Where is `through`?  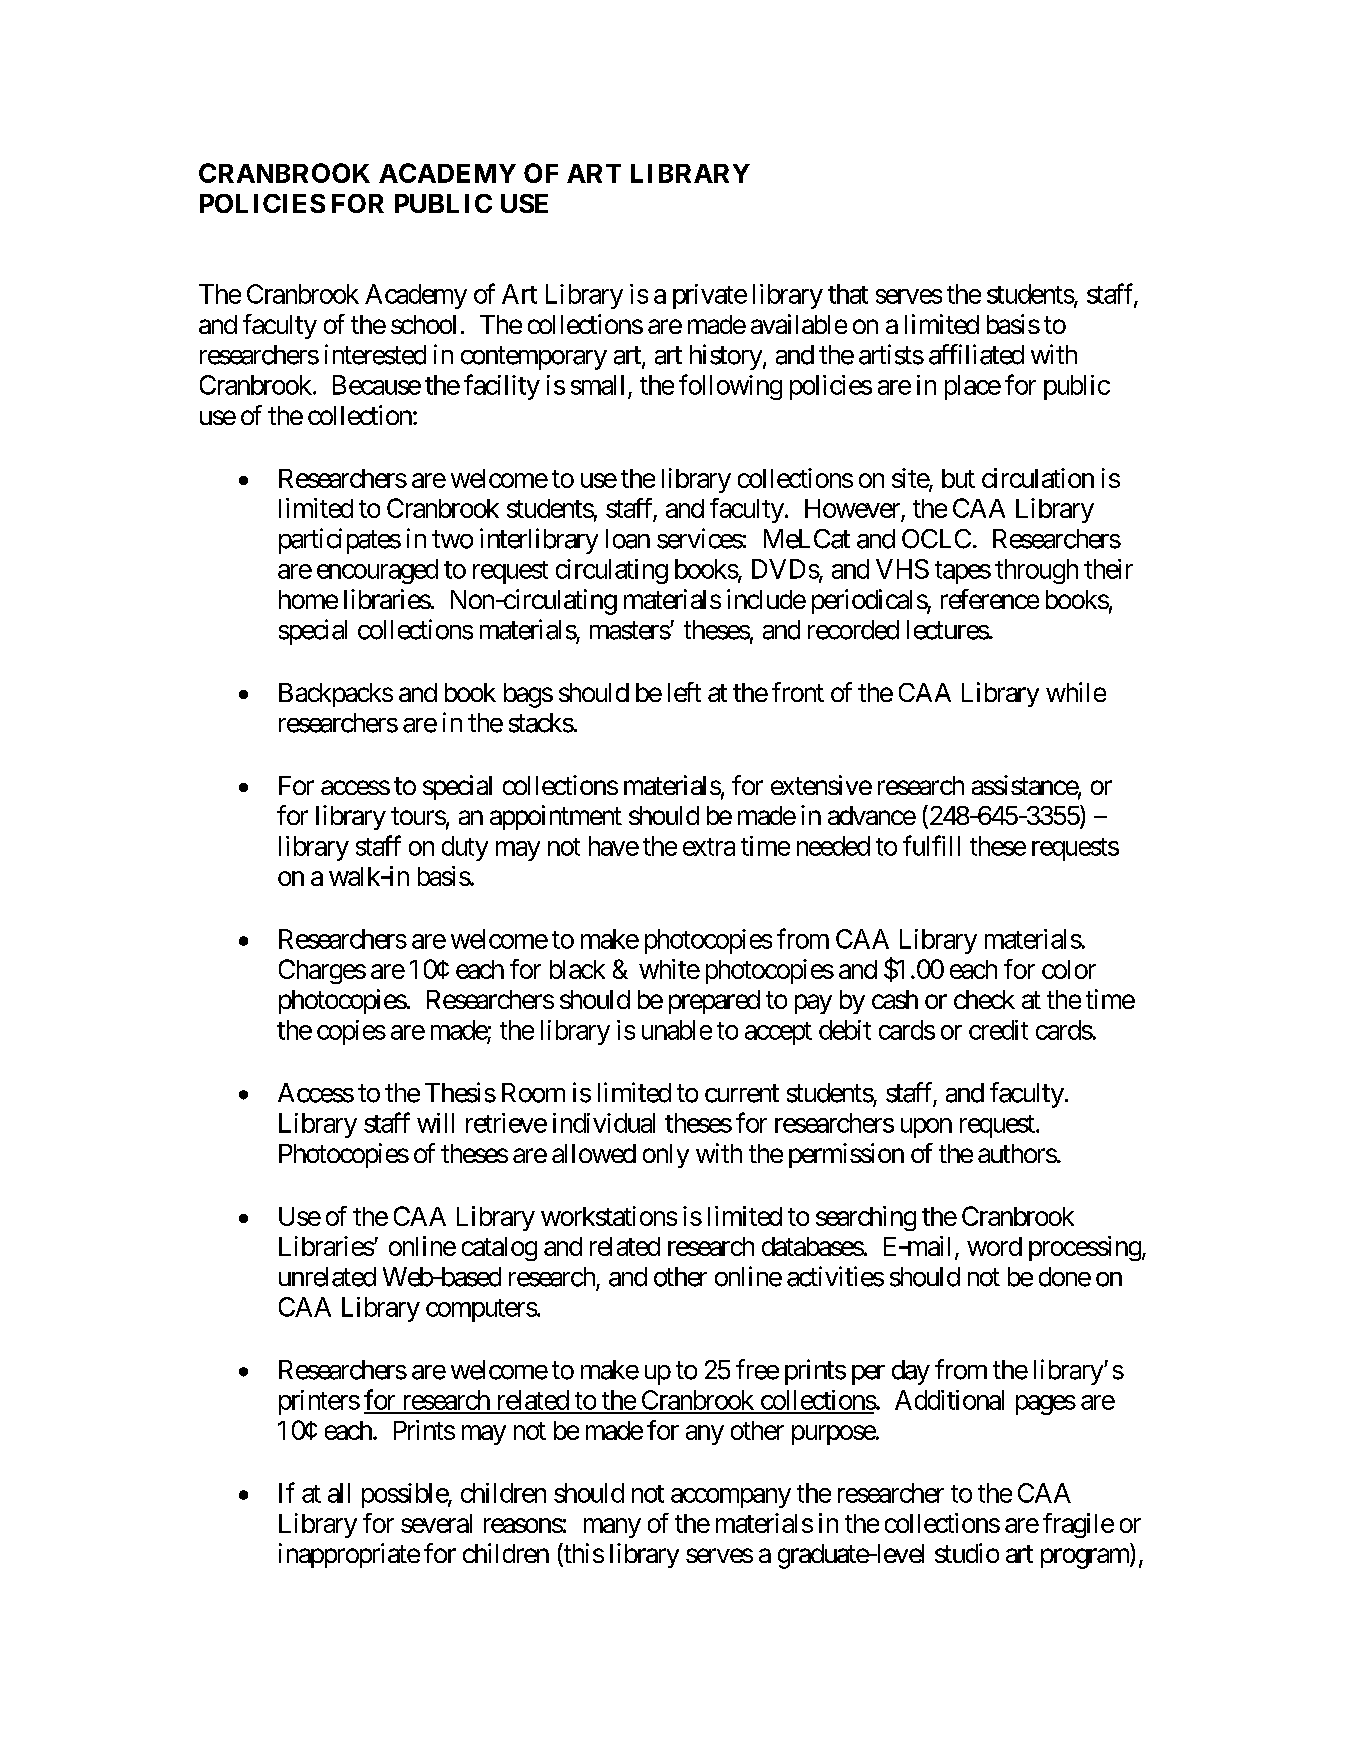 through is located at coordinates (1036, 571).
